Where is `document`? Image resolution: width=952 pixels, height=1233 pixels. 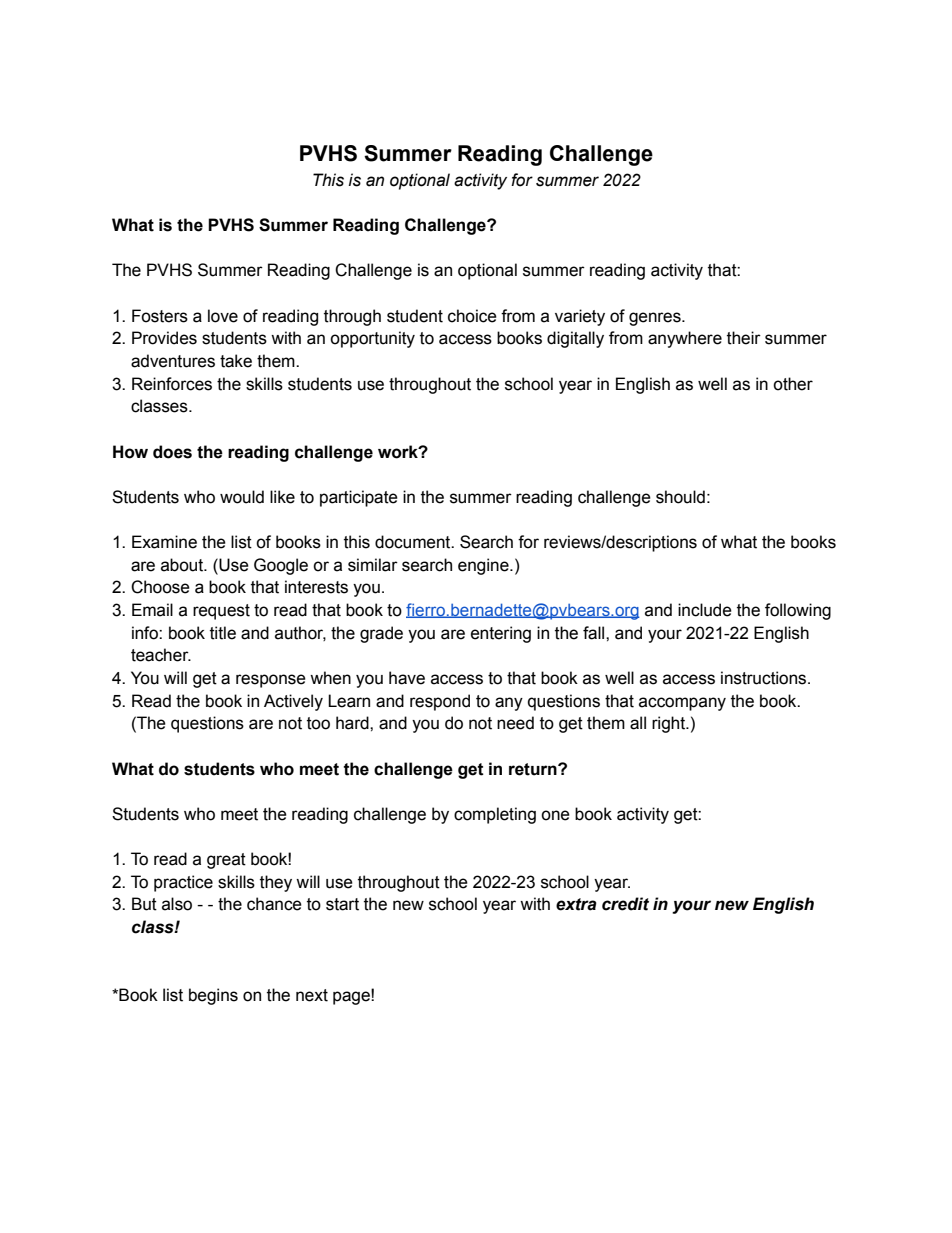
document is located at coordinates (414, 542).
